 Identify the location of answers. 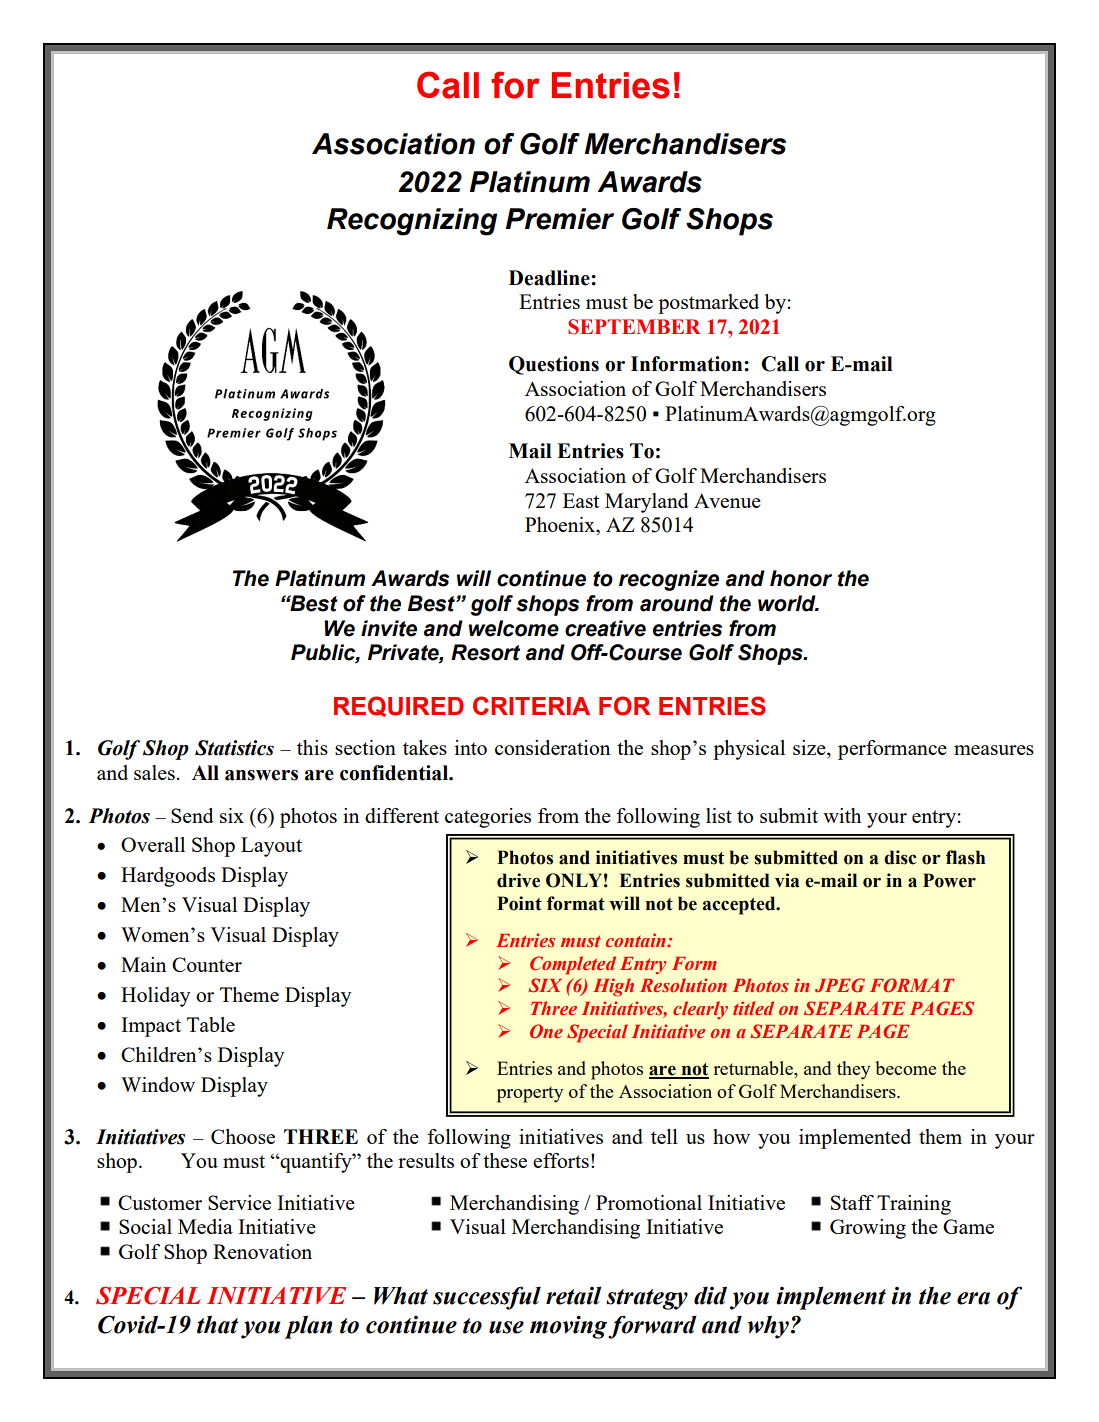
(261, 775).
